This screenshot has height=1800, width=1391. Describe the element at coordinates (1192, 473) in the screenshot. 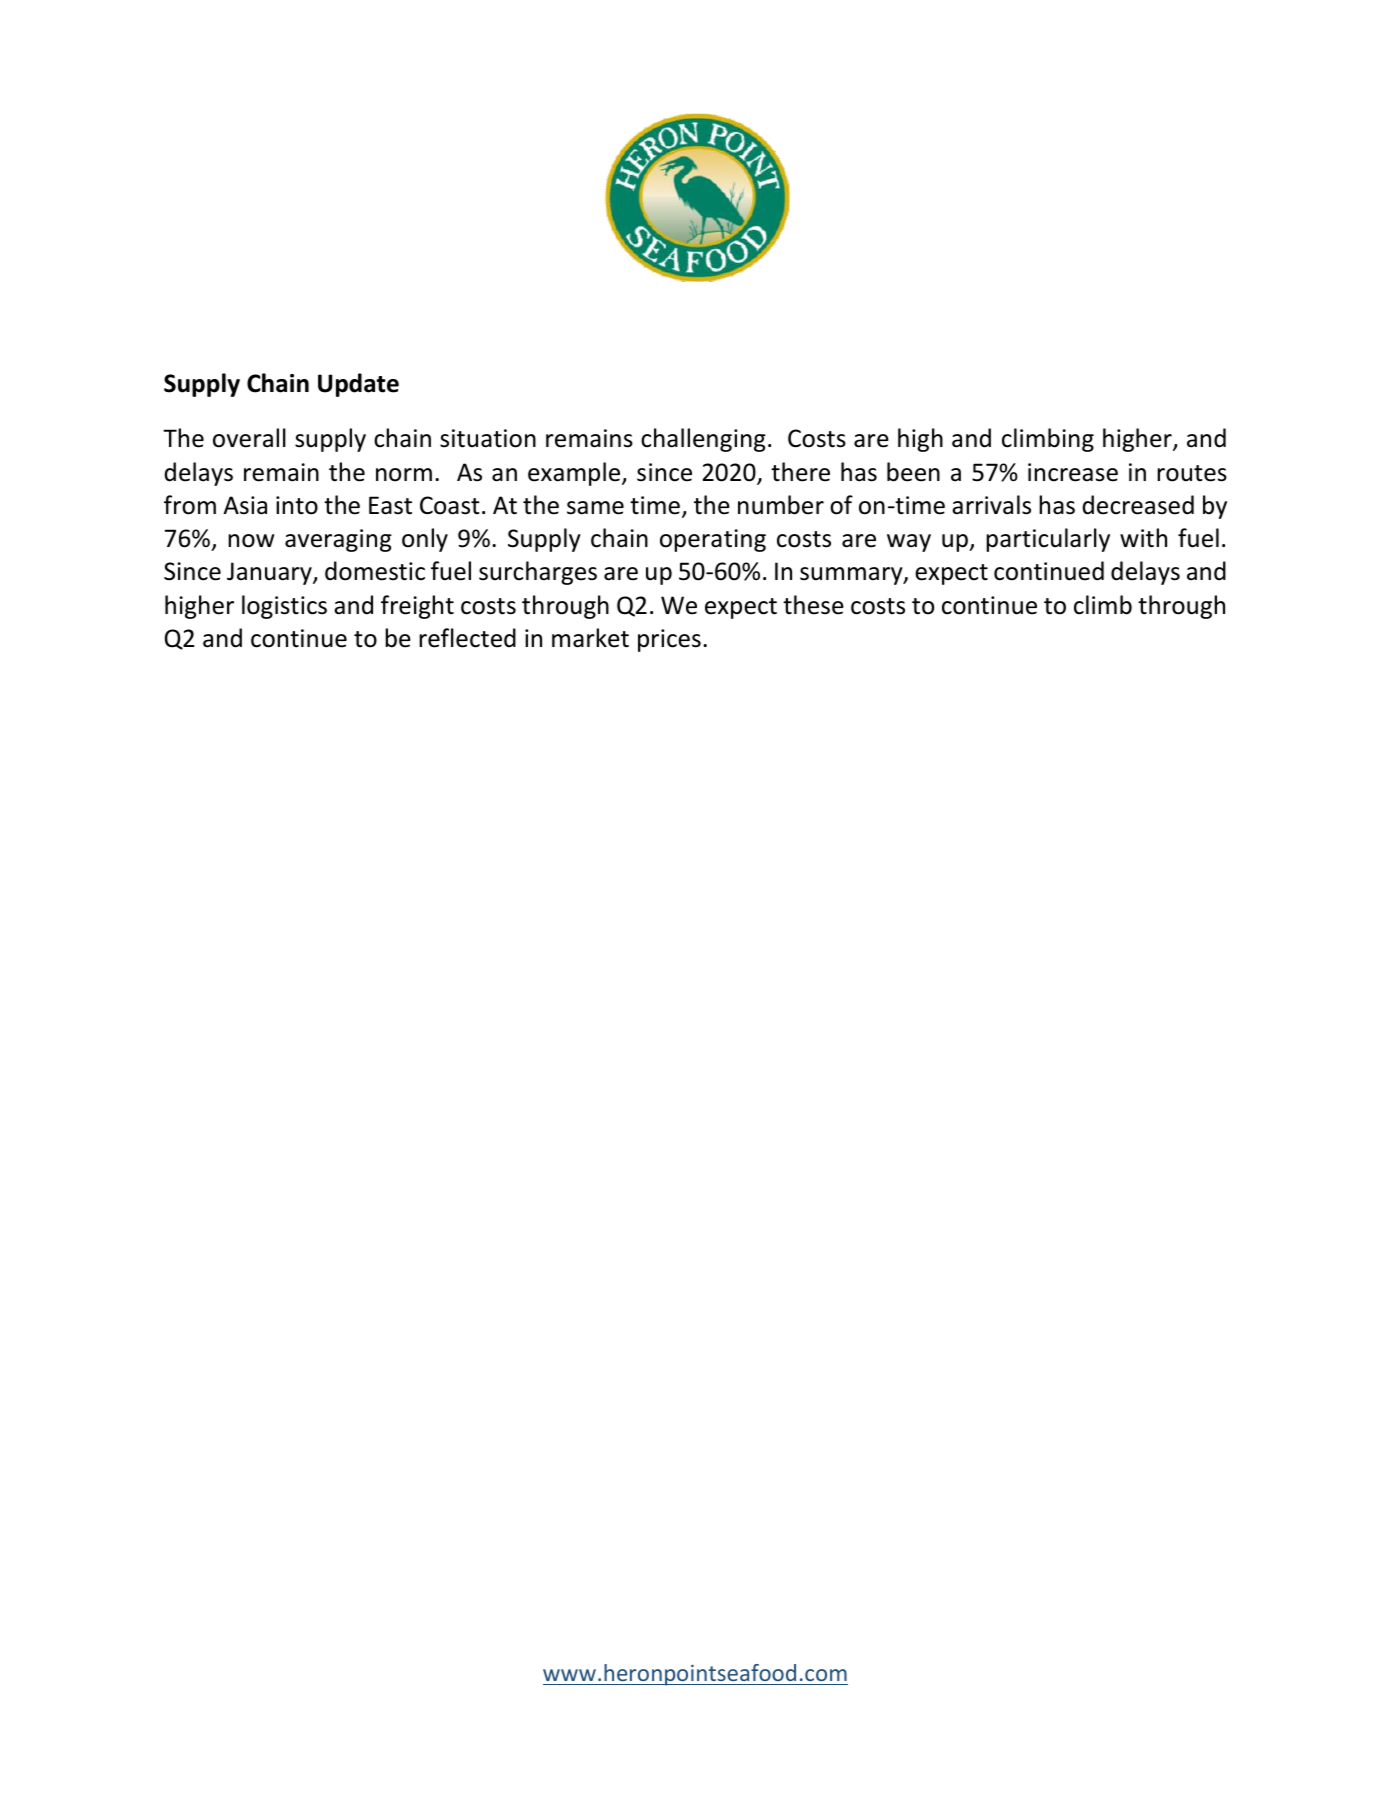

I see `routes` at that location.
